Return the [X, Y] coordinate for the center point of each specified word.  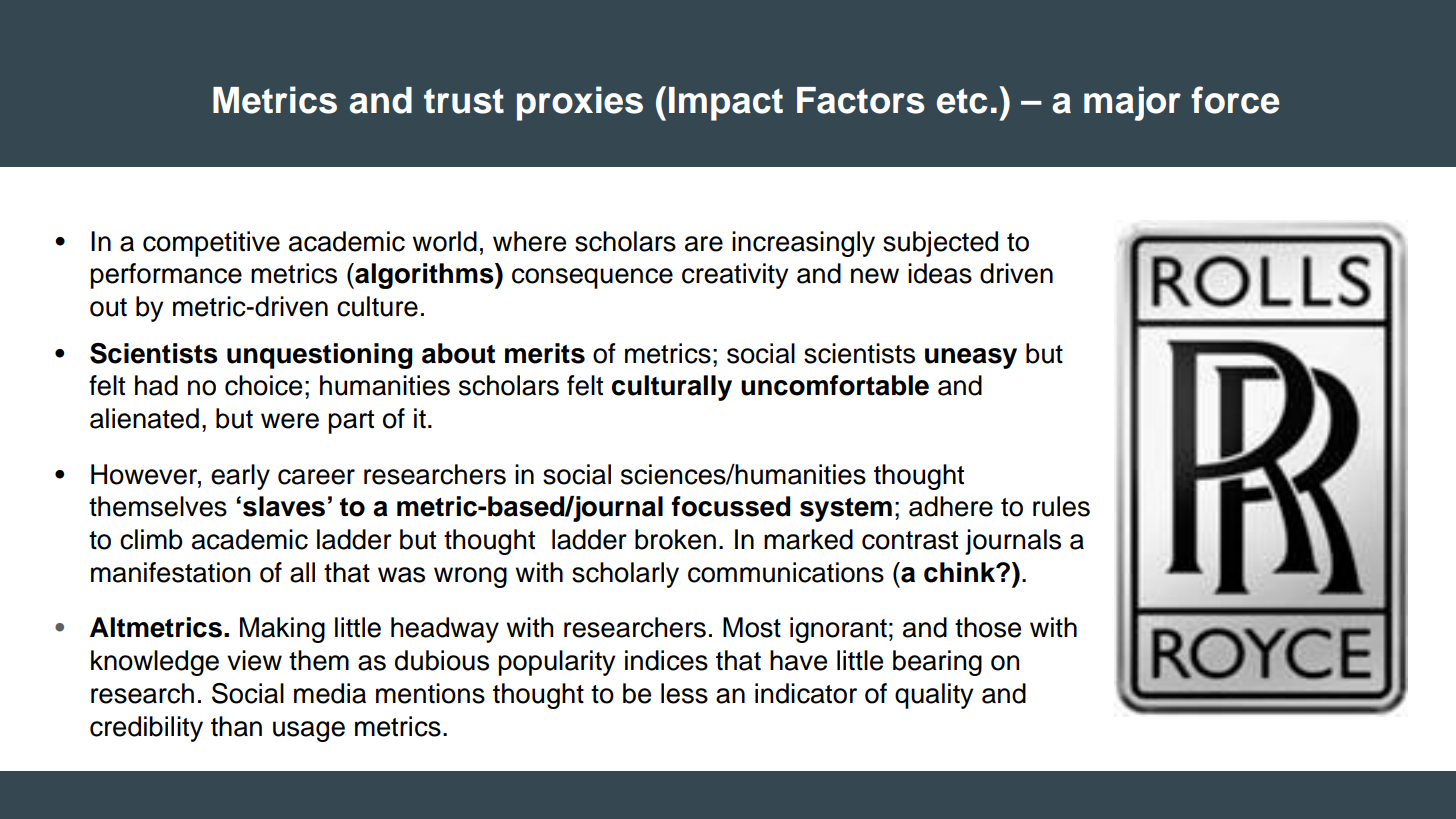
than [236, 726]
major [1132, 103]
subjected [940, 244]
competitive [211, 244]
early [240, 477]
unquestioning [320, 356]
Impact [726, 104]
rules [1061, 506]
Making [282, 630]
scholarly [625, 575]
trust [464, 101]
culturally [672, 388]
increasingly [803, 244]
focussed [731, 506]
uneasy [971, 358]
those [988, 627]
